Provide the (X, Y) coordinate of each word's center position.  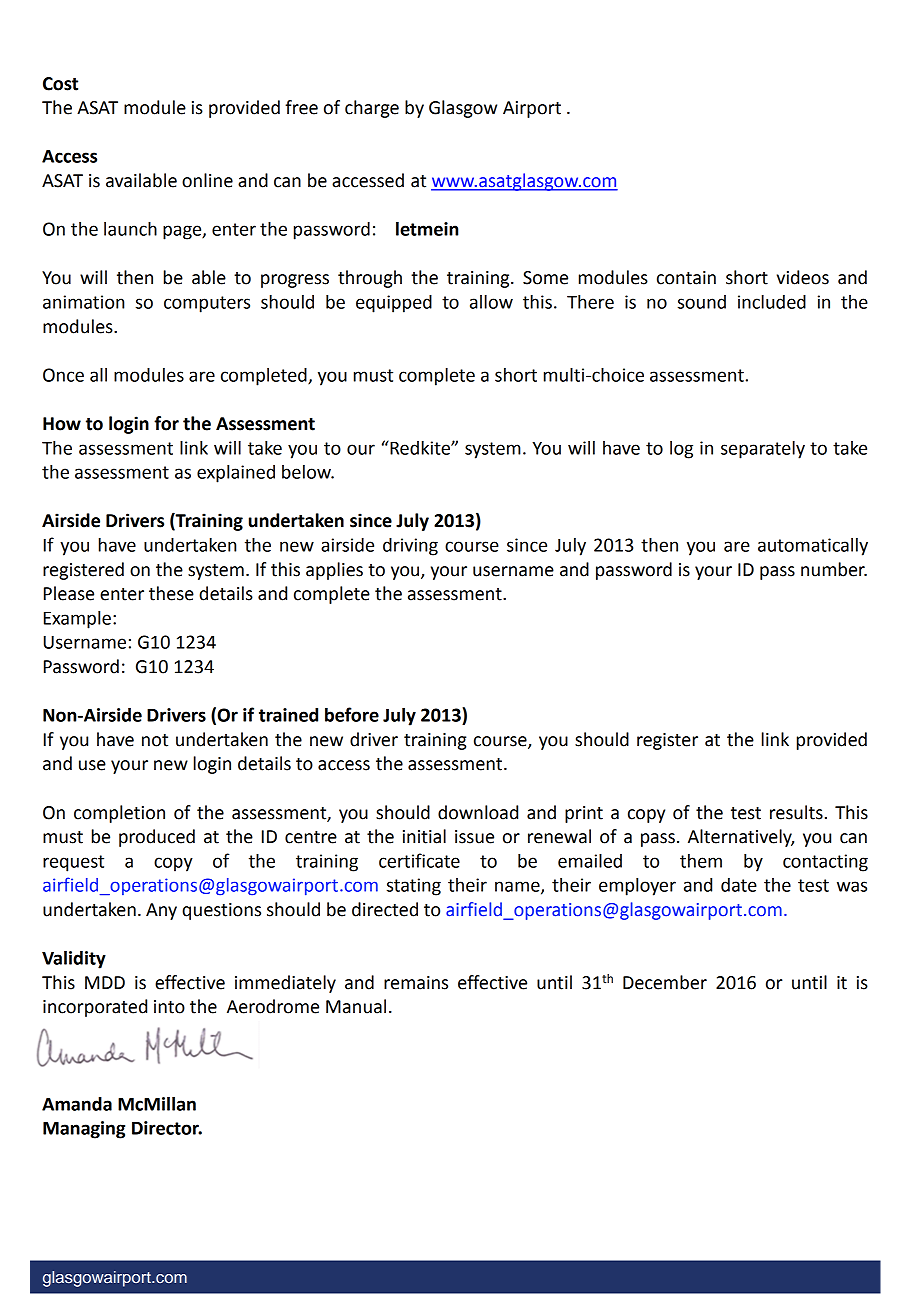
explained (236, 474)
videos (803, 277)
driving (410, 547)
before (352, 714)
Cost (60, 84)
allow (491, 302)
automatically (813, 547)
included (772, 302)
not (155, 740)
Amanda (77, 1104)
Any (161, 911)
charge (372, 109)
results (796, 812)
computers (207, 304)
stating (414, 887)
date (739, 885)
